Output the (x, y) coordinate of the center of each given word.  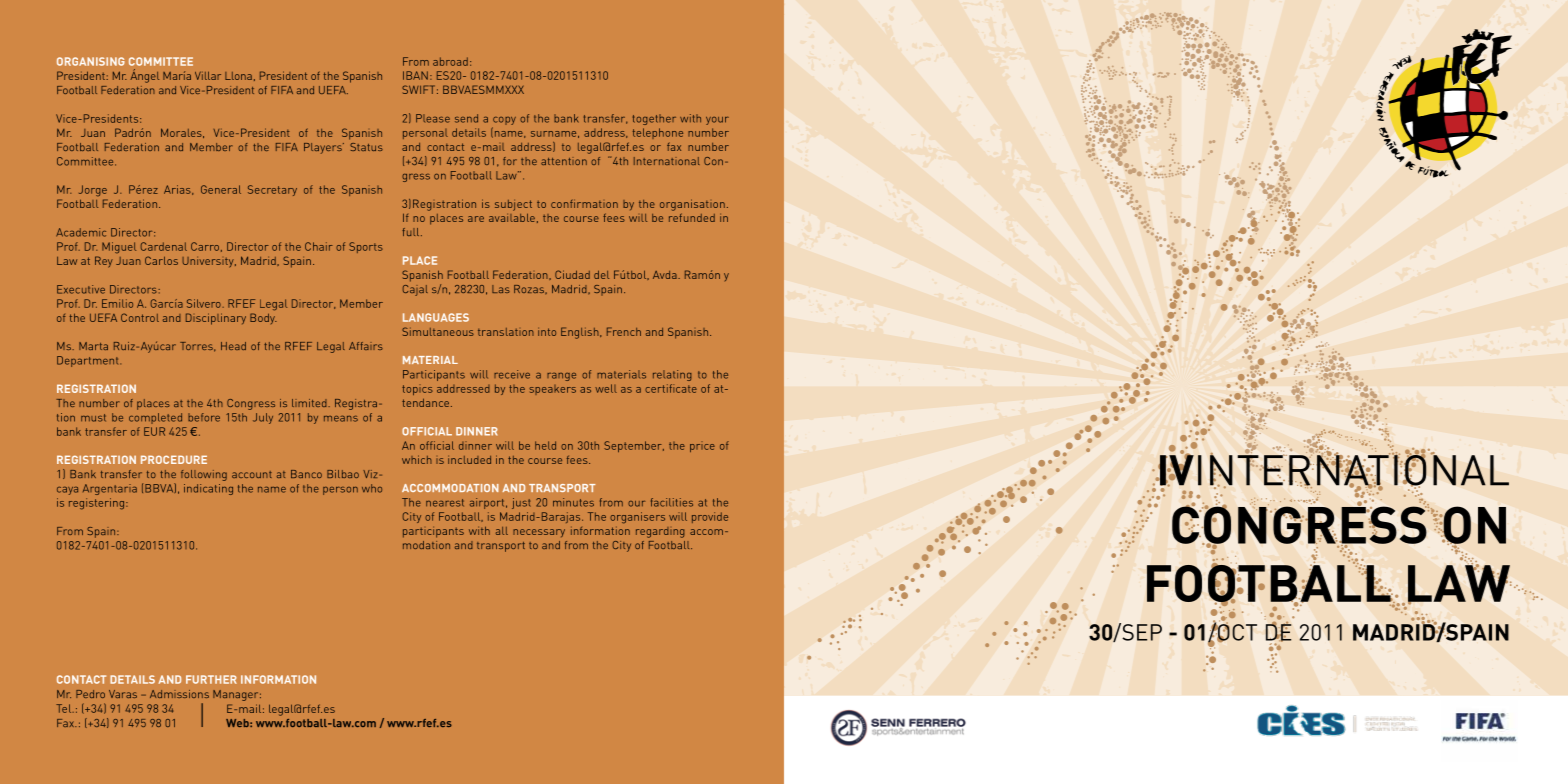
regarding (660, 532)
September (634, 446)
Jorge (93, 191)
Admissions (179, 694)
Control (140, 317)
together (654, 119)
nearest (445, 503)
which (417, 459)
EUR (154, 431)
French (624, 331)
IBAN (415, 75)
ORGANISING (91, 61)
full (412, 232)
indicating (208, 489)
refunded (692, 217)
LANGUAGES (436, 317)
